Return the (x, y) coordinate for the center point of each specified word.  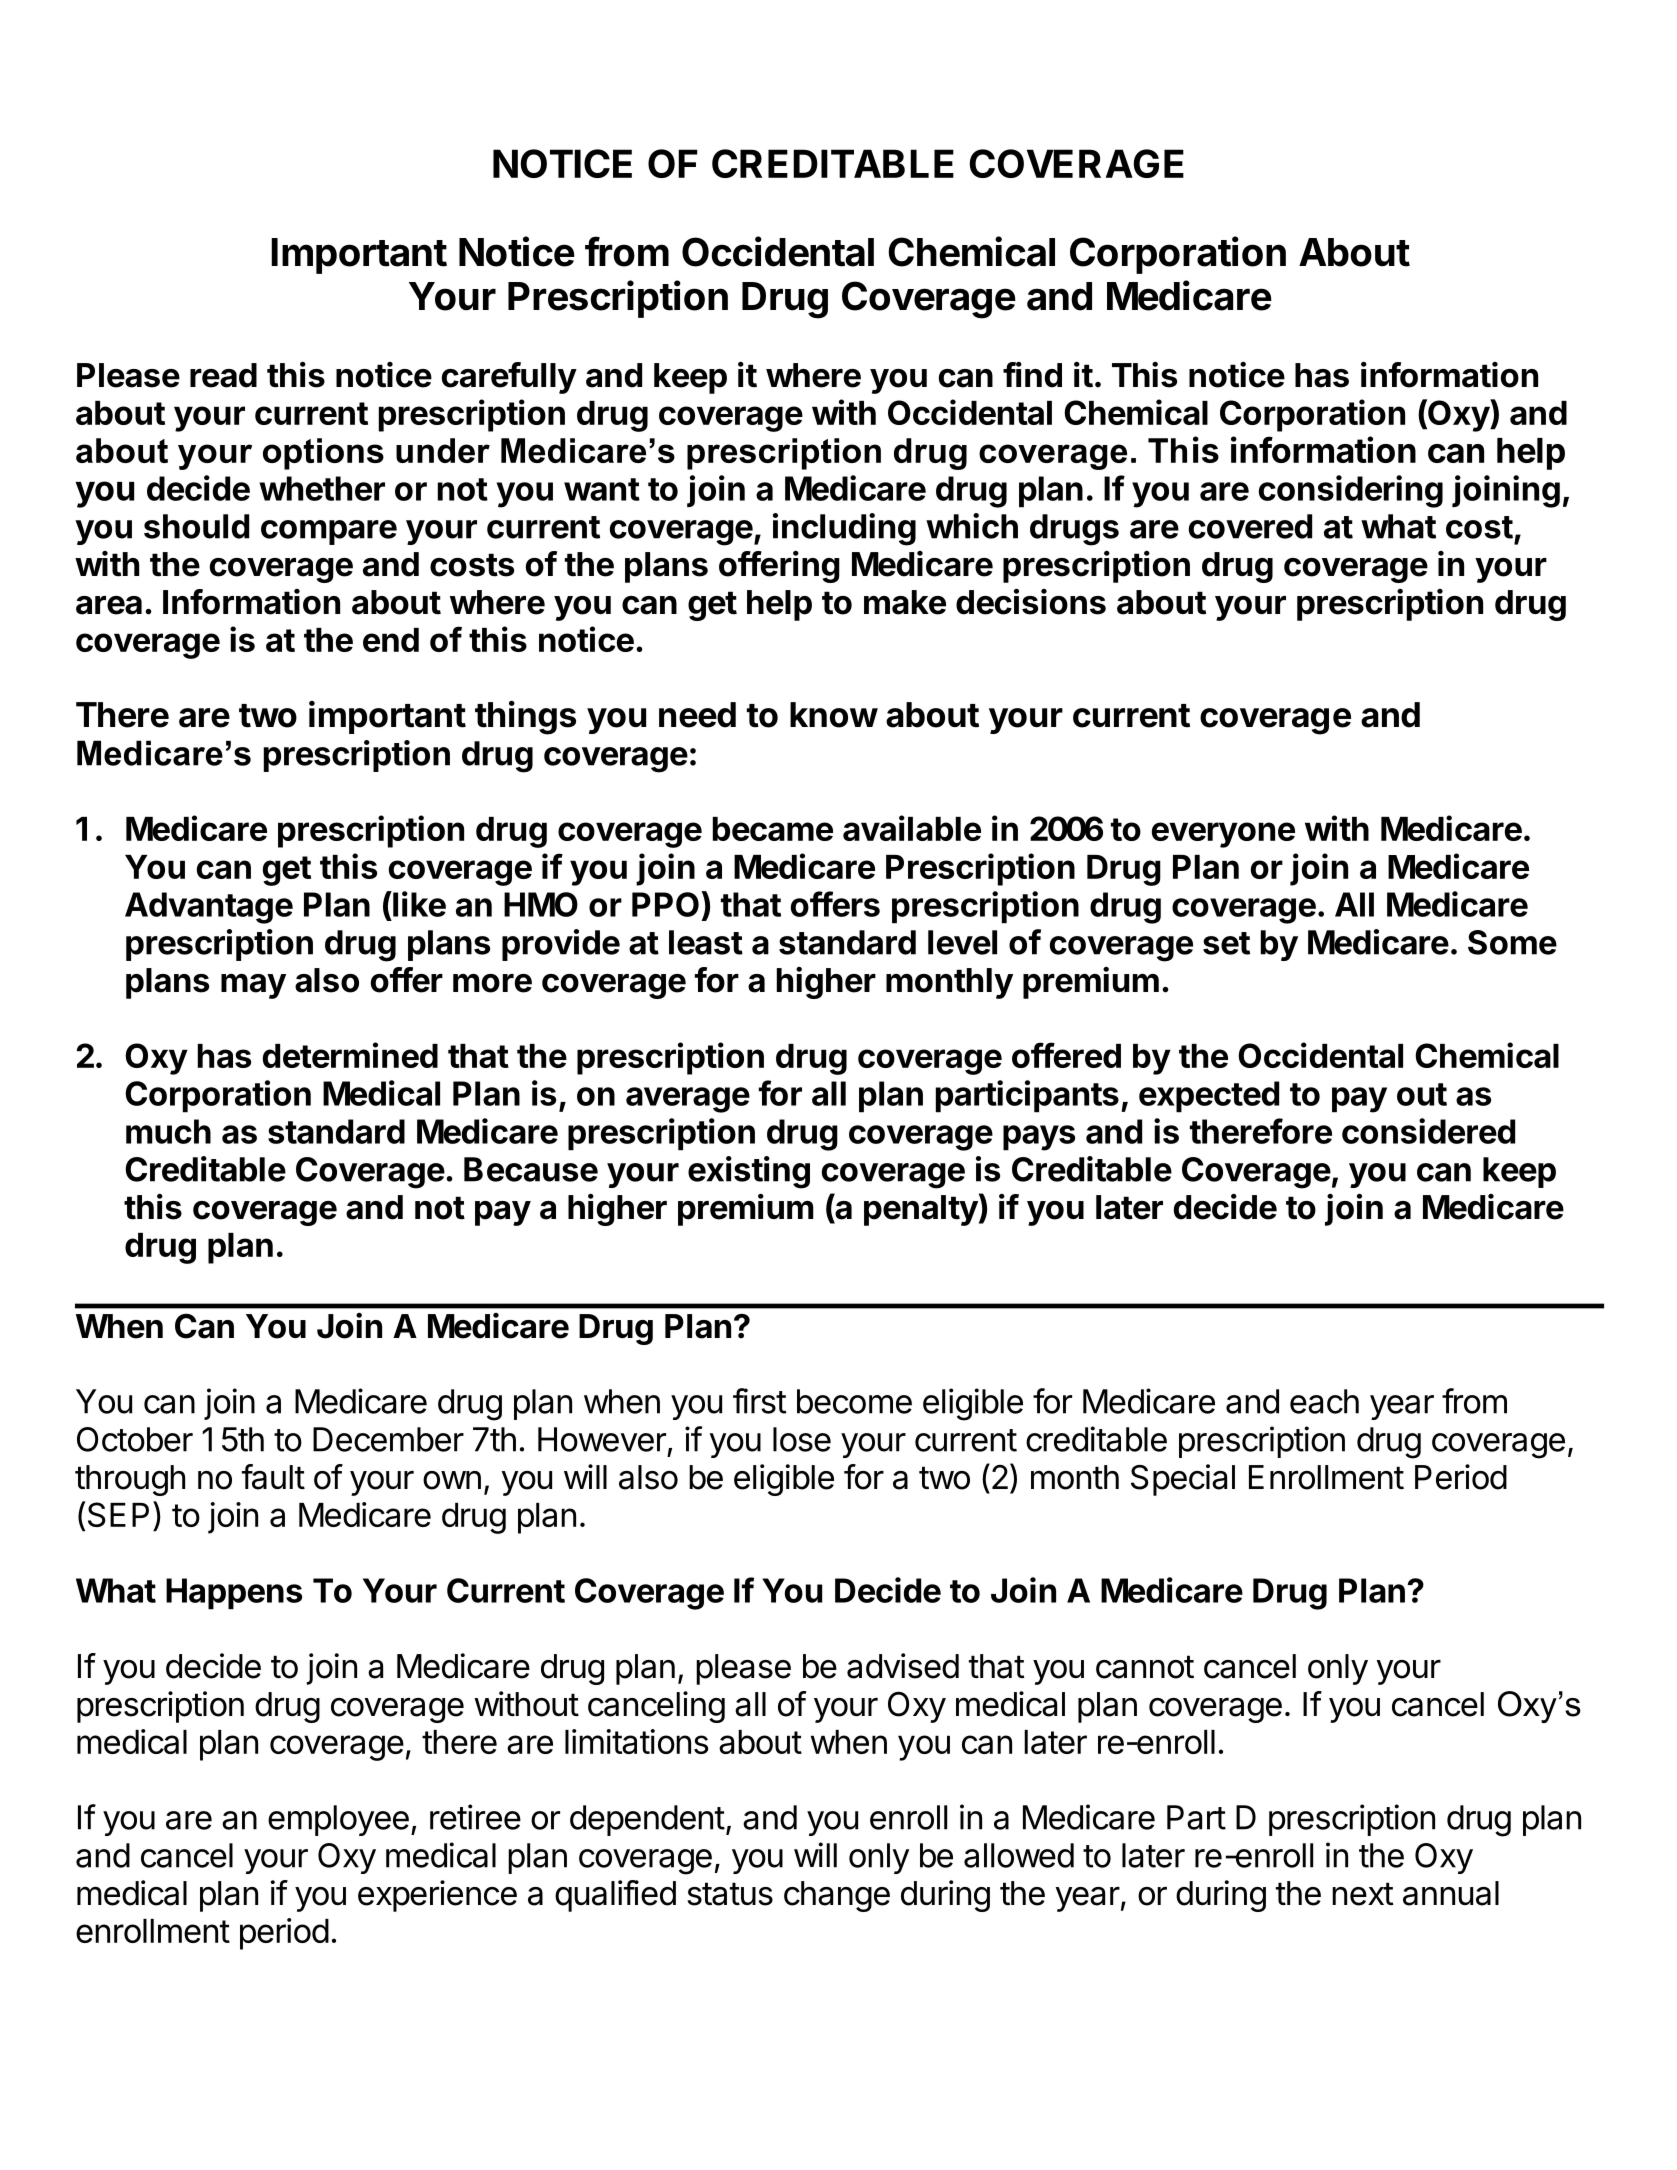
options (323, 454)
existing (749, 1172)
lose (802, 1439)
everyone (1223, 835)
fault (273, 1477)
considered (1428, 1131)
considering (1351, 491)
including (844, 529)
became (773, 829)
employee (338, 1820)
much (168, 1131)
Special (1183, 1480)
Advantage (209, 908)
